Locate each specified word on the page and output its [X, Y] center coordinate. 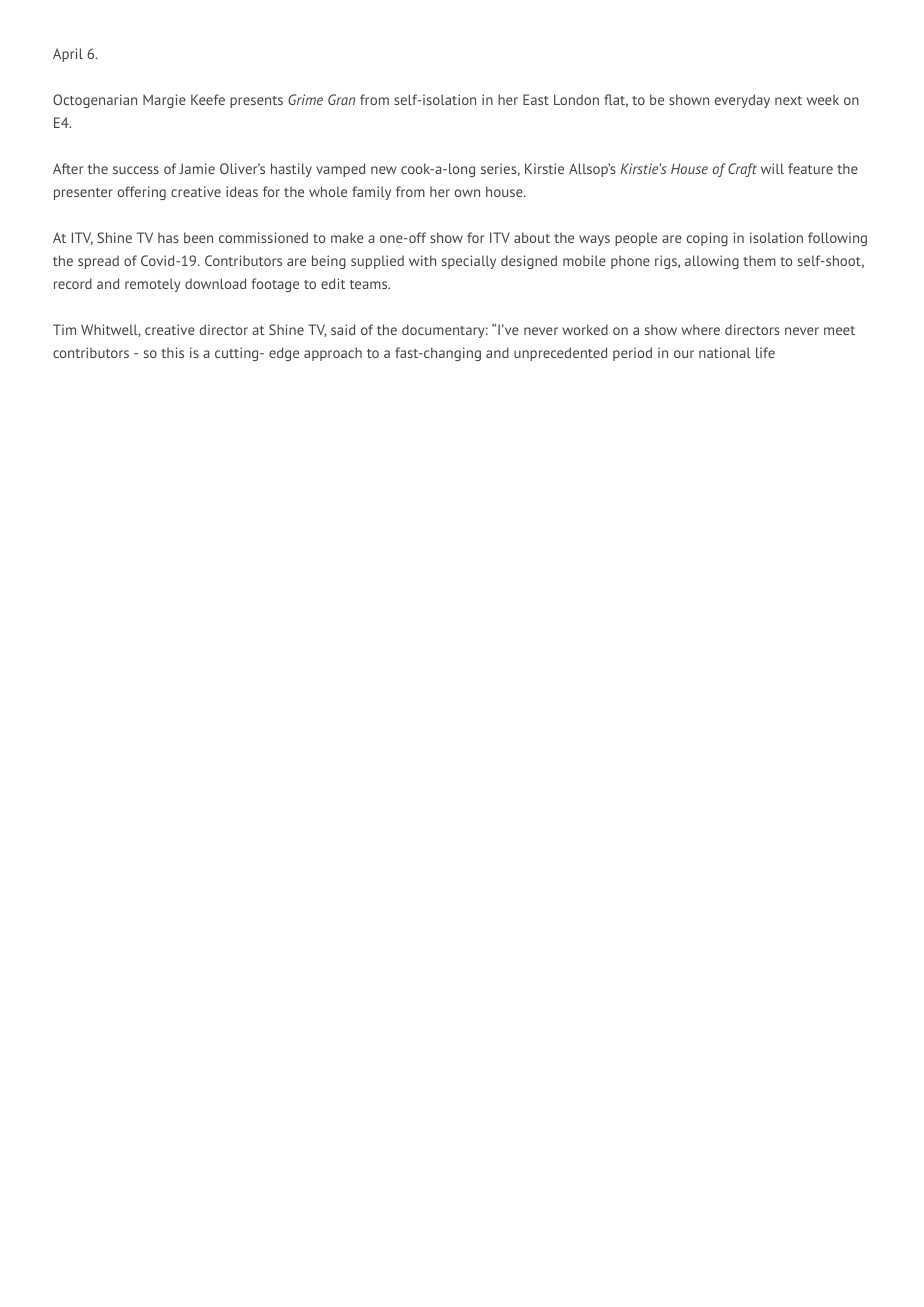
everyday [742, 101]
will [772, 168]
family [371, 193]
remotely [152, 285]
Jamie [197, 168]
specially [469, 262]
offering [142, 193]
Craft [742, 170]
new [384, 170]
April [68, 55]
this [172, 352]
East [536, 99]
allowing [712, 262]
